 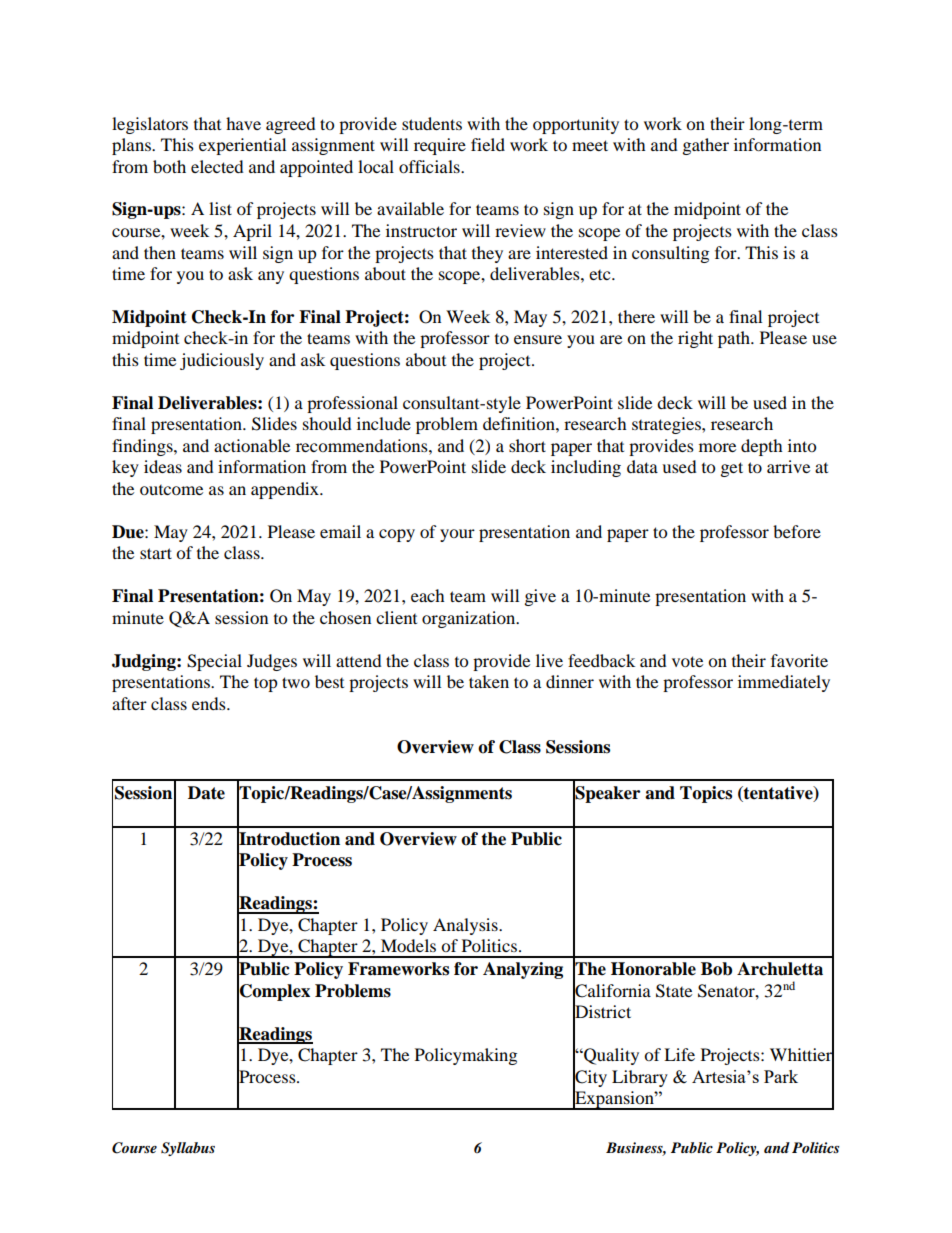 I want to click on taken, so click(x=489, y=681).
